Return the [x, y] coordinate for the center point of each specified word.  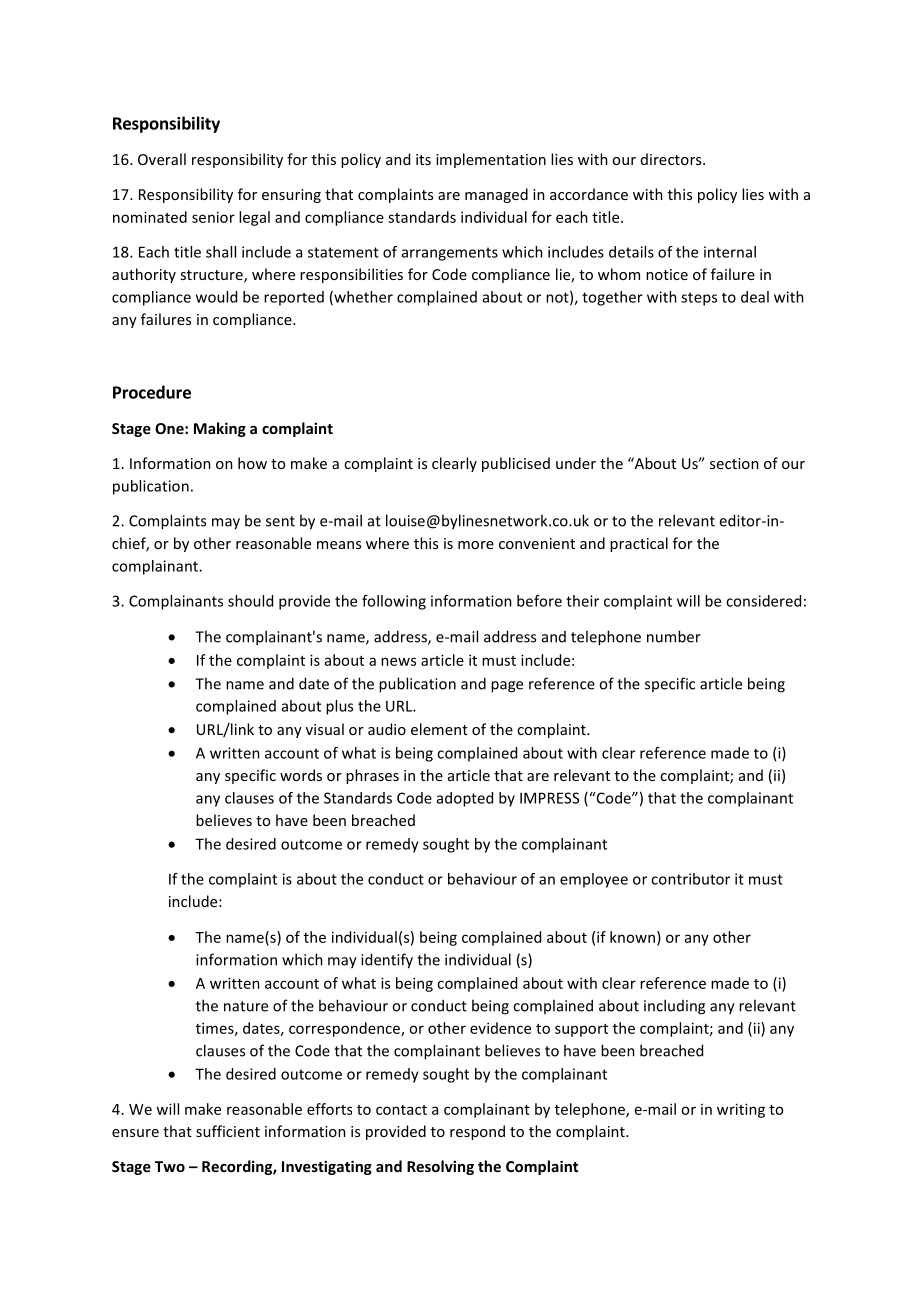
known [632, 937]
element [439, 729]
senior [213, 217]
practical [639, 544]
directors [672, 159]
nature [246, 1006]
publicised [516, 464]
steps [699, 299]
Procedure [152, 392]
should [250, 601]
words [301, 775]
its [423, 159]
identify [387, 961]
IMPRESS [549, 798]
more [476, 545]
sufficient [228, 1131]
